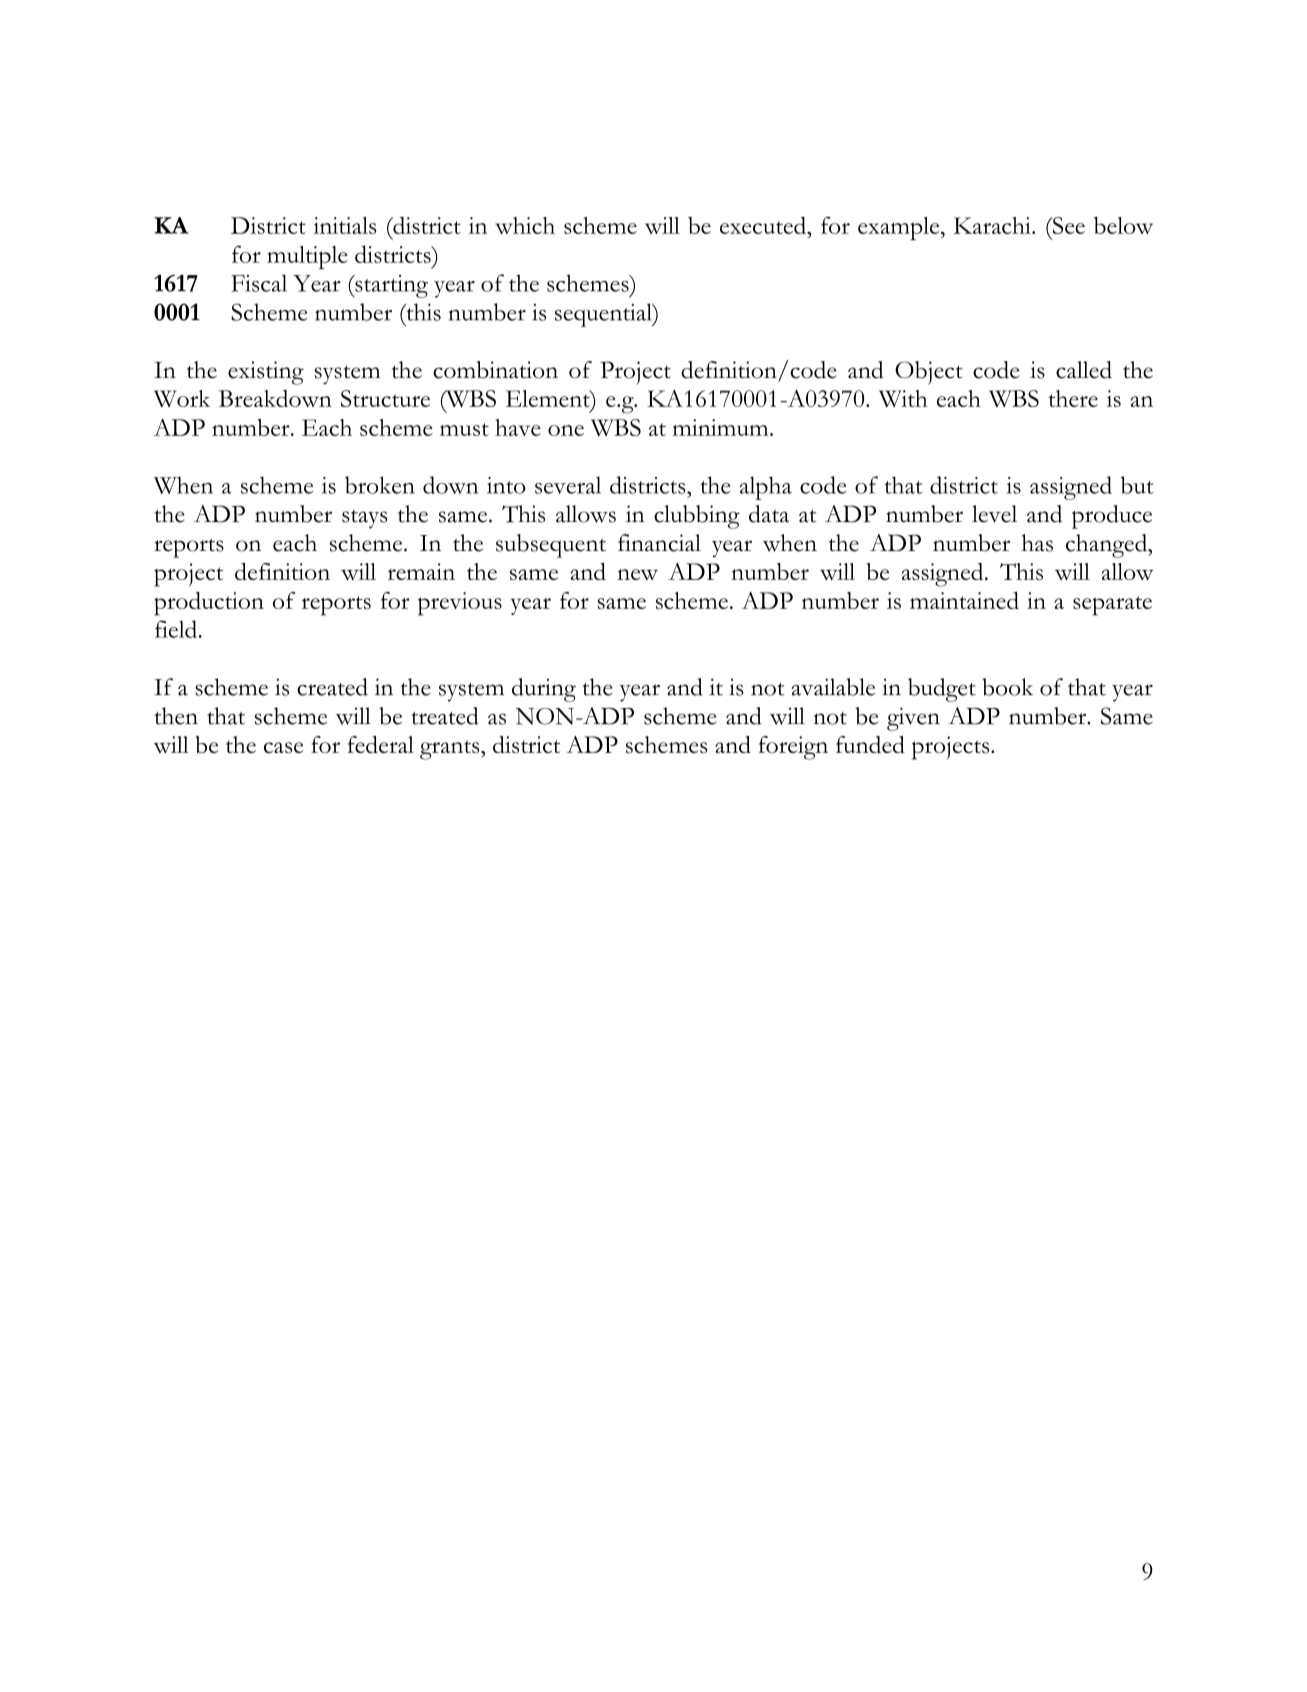 The height and width of the image is (1692, 1307). I want to click on multiple, so click(307, 257).
